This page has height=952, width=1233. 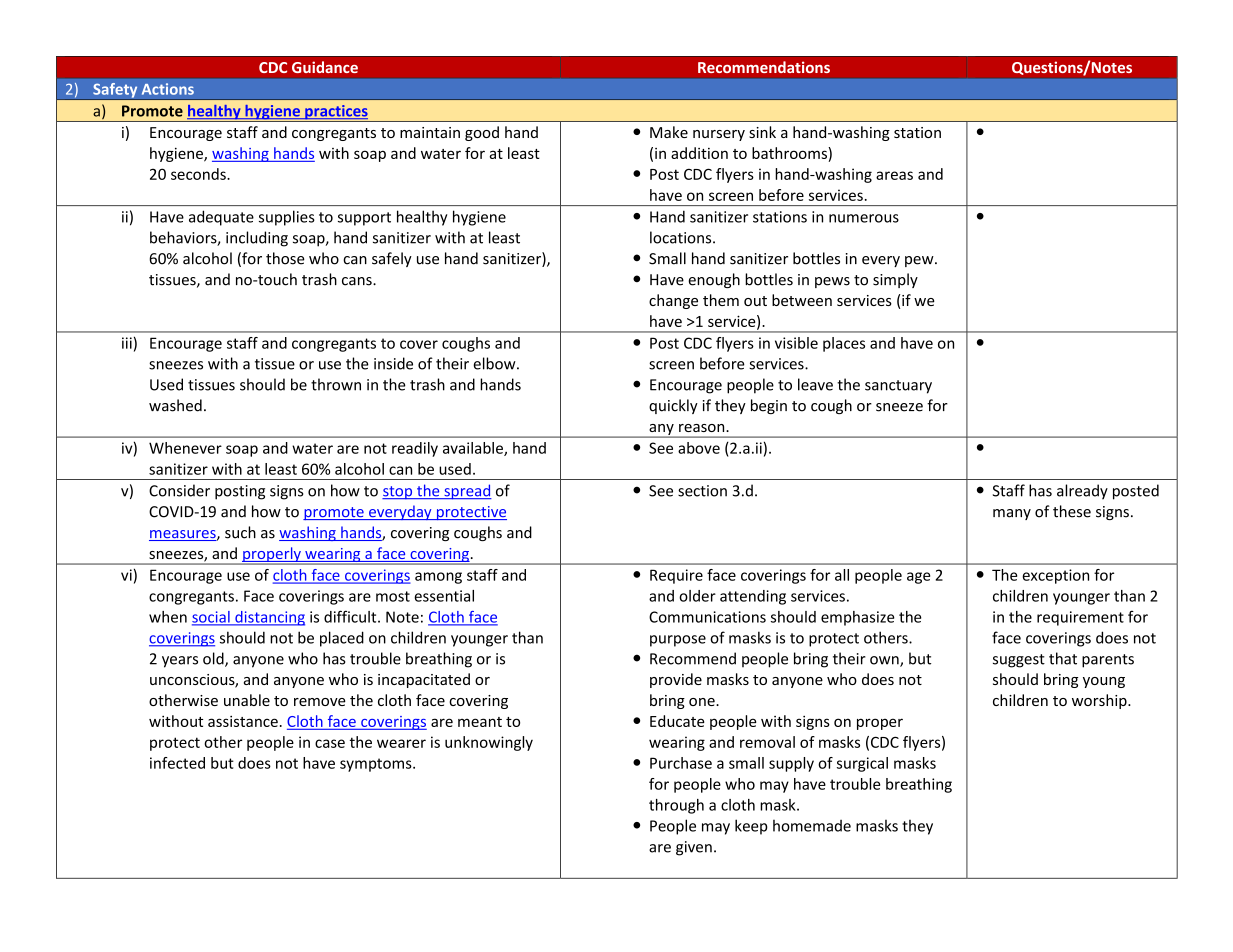 I want to click on Actions, so click(x=168, y=89).
